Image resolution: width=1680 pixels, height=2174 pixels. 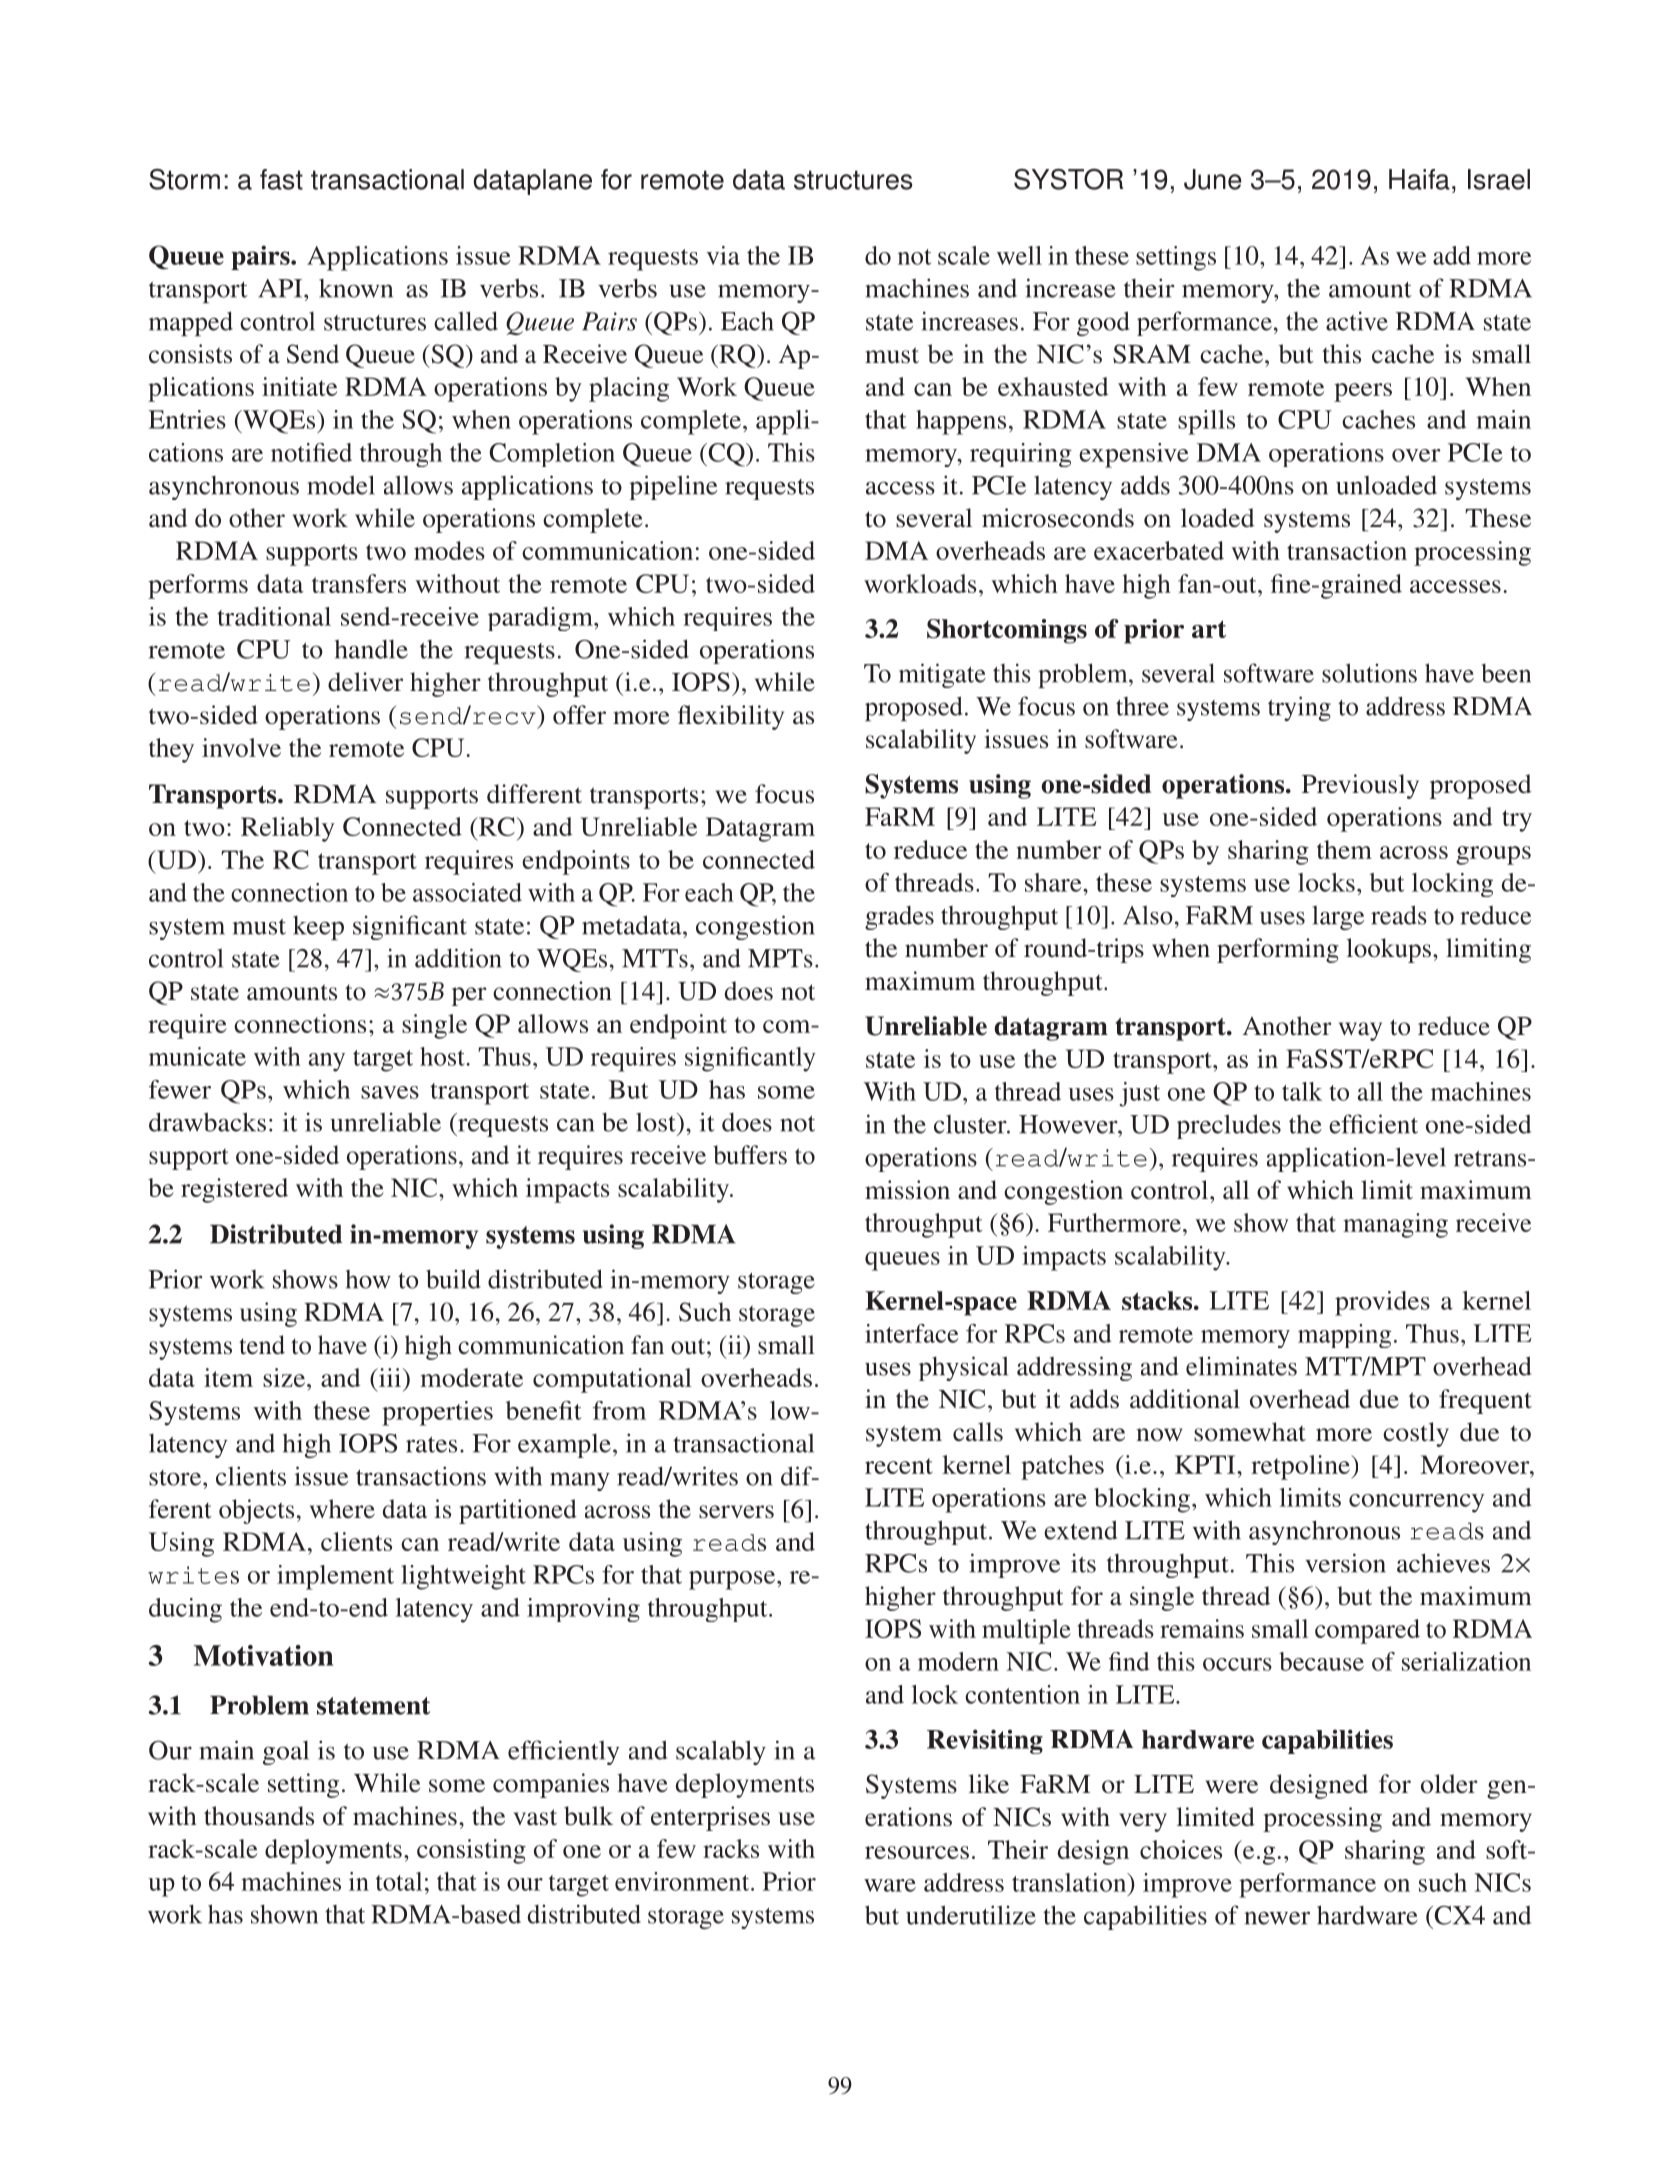 What do you see at coordinates (750, 1155) in the page?
I see `buffers` at bounding box center [750, 1155].
